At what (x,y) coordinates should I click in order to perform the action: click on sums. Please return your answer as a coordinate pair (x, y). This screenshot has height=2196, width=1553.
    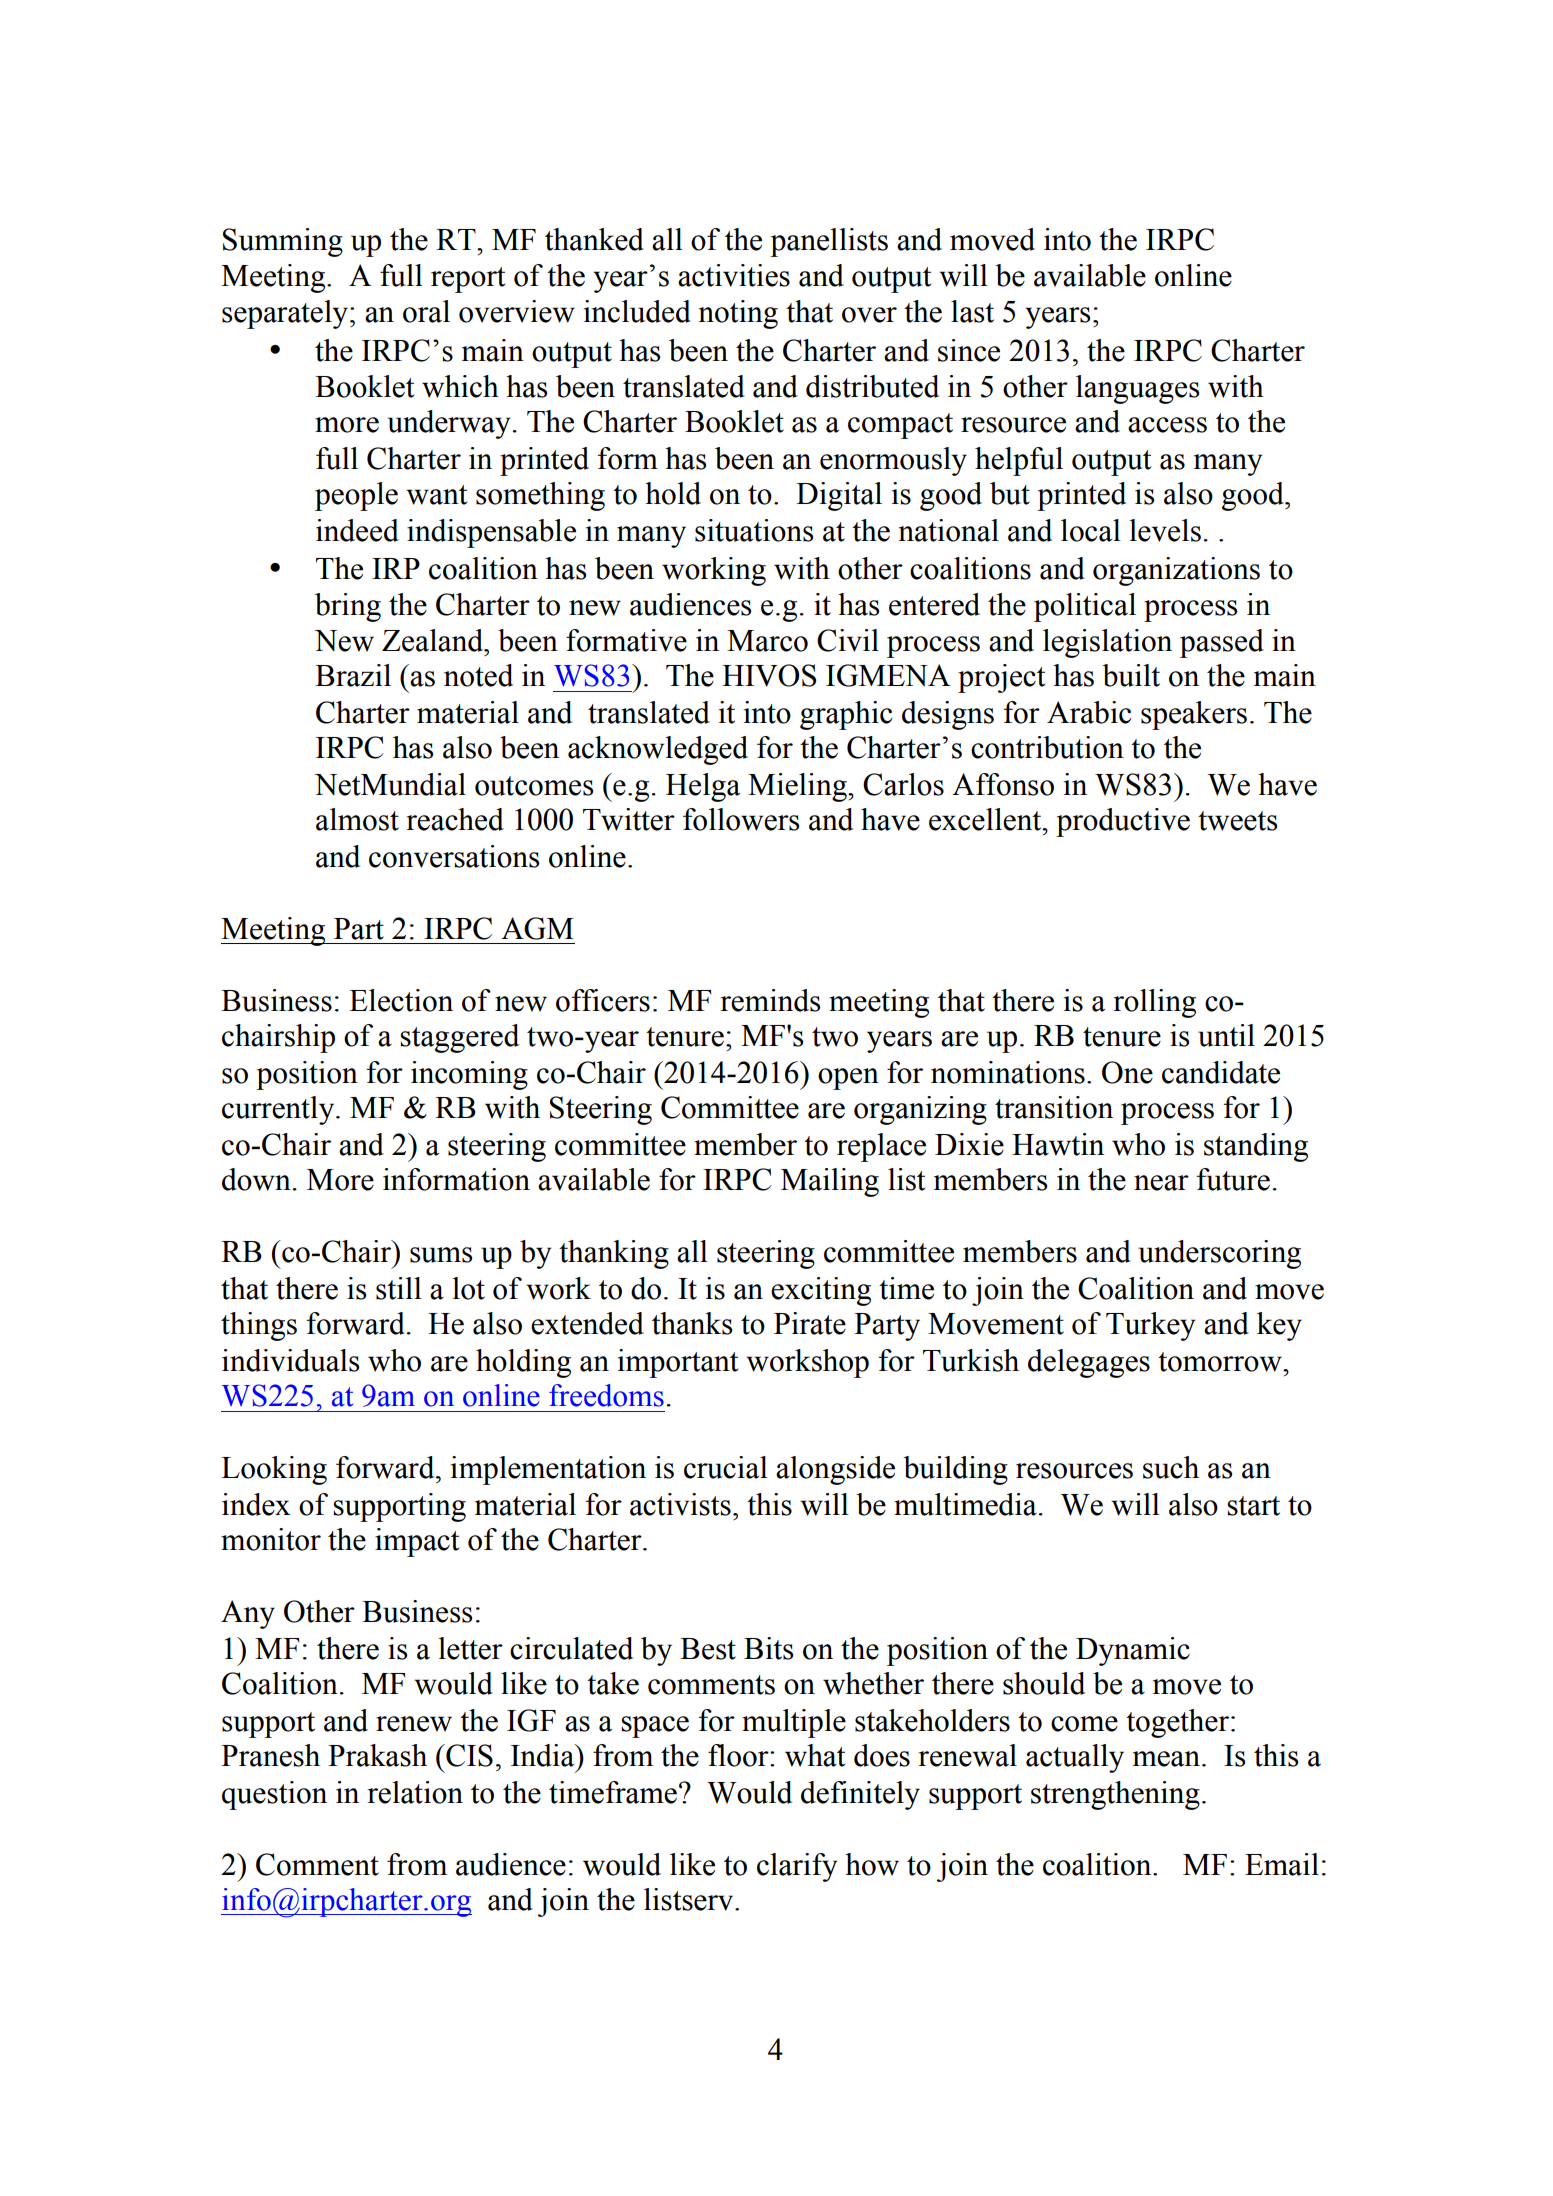
    Looking at the image, I should click on (441, 1255).
